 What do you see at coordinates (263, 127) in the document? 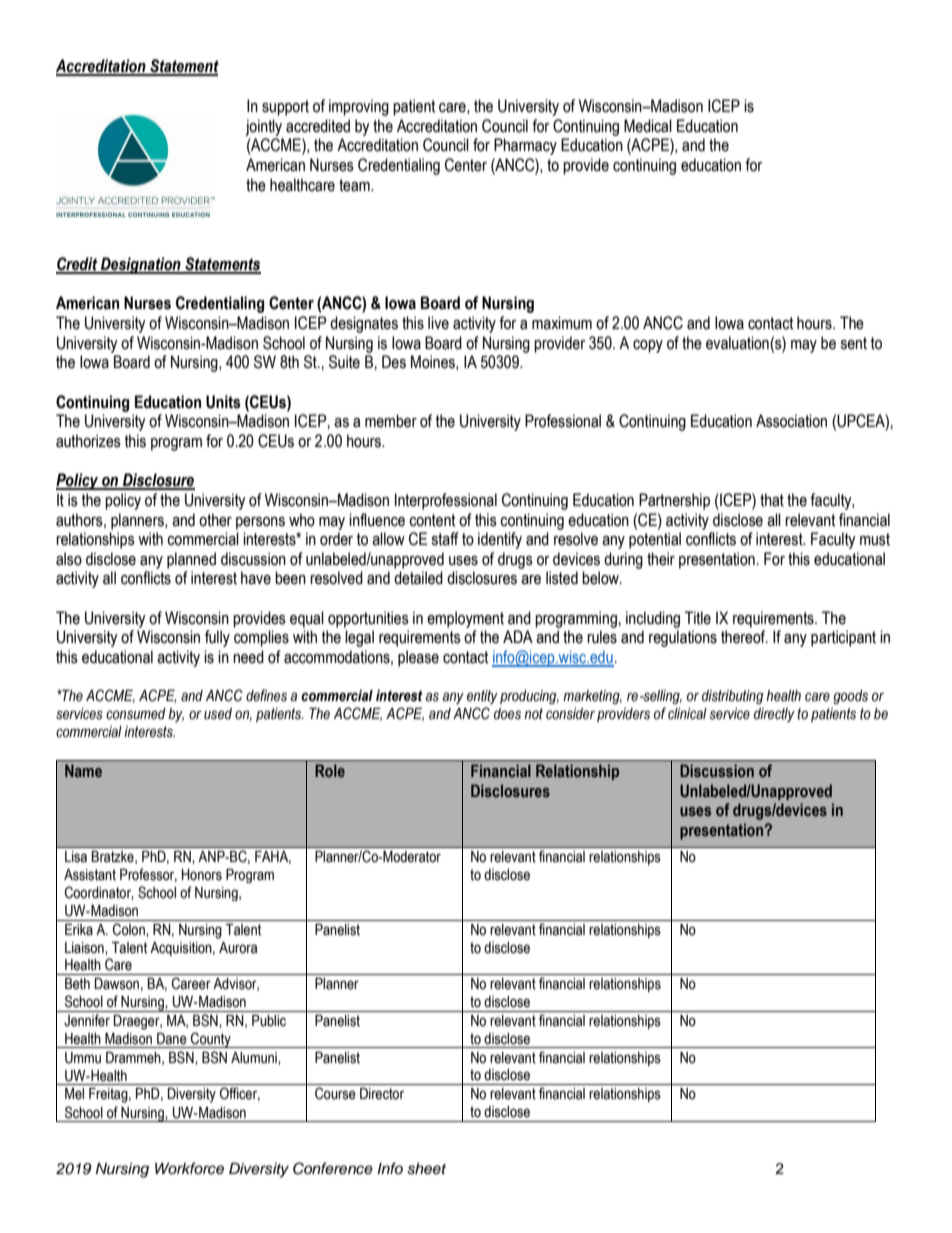
I see `jointly` at bounding box center [263, 127].
